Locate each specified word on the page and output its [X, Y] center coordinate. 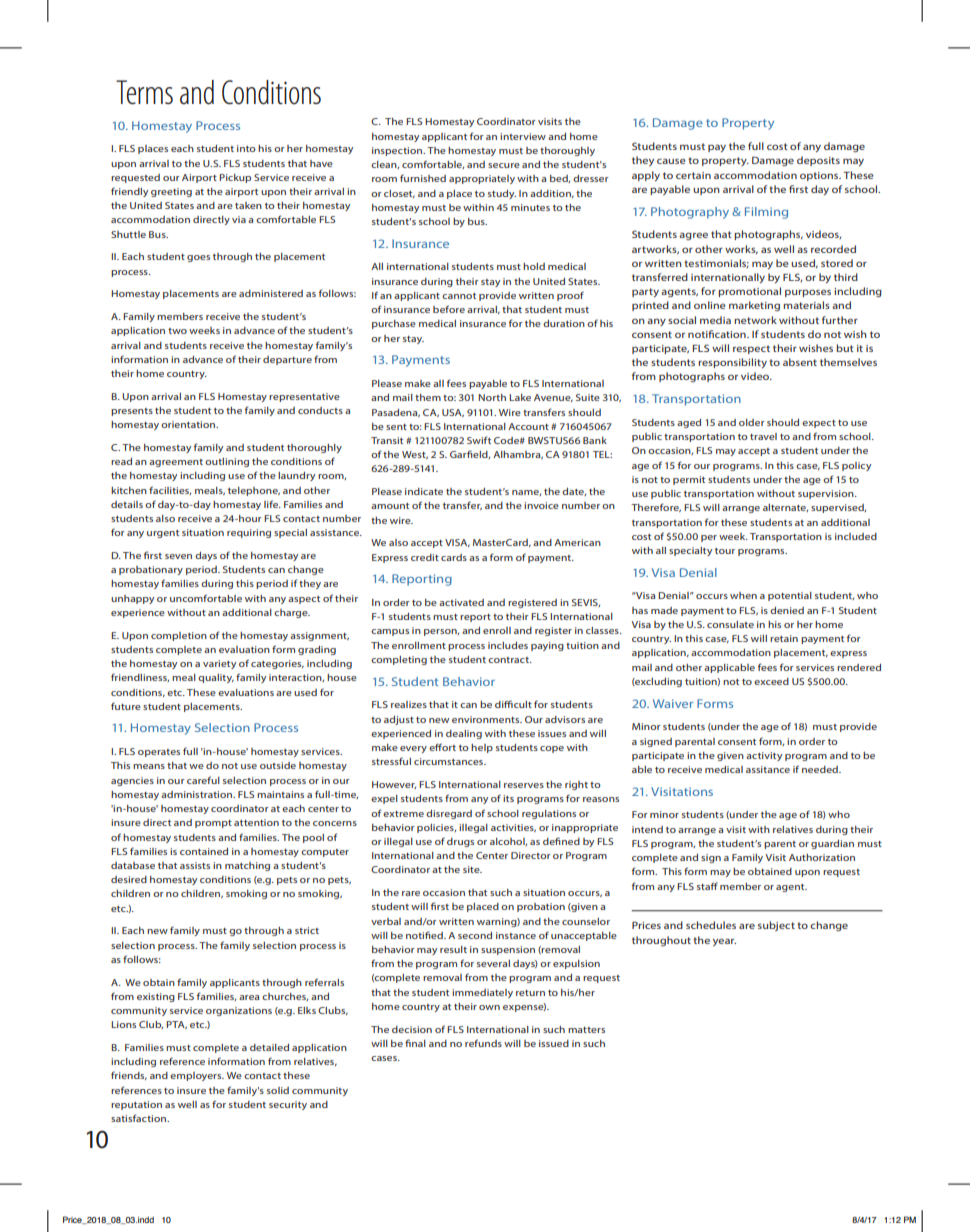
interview [523, 136]
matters [586, 1030]
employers [197, 1076]
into [246, 148]
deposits [818, 161]
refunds [483, 1043]
